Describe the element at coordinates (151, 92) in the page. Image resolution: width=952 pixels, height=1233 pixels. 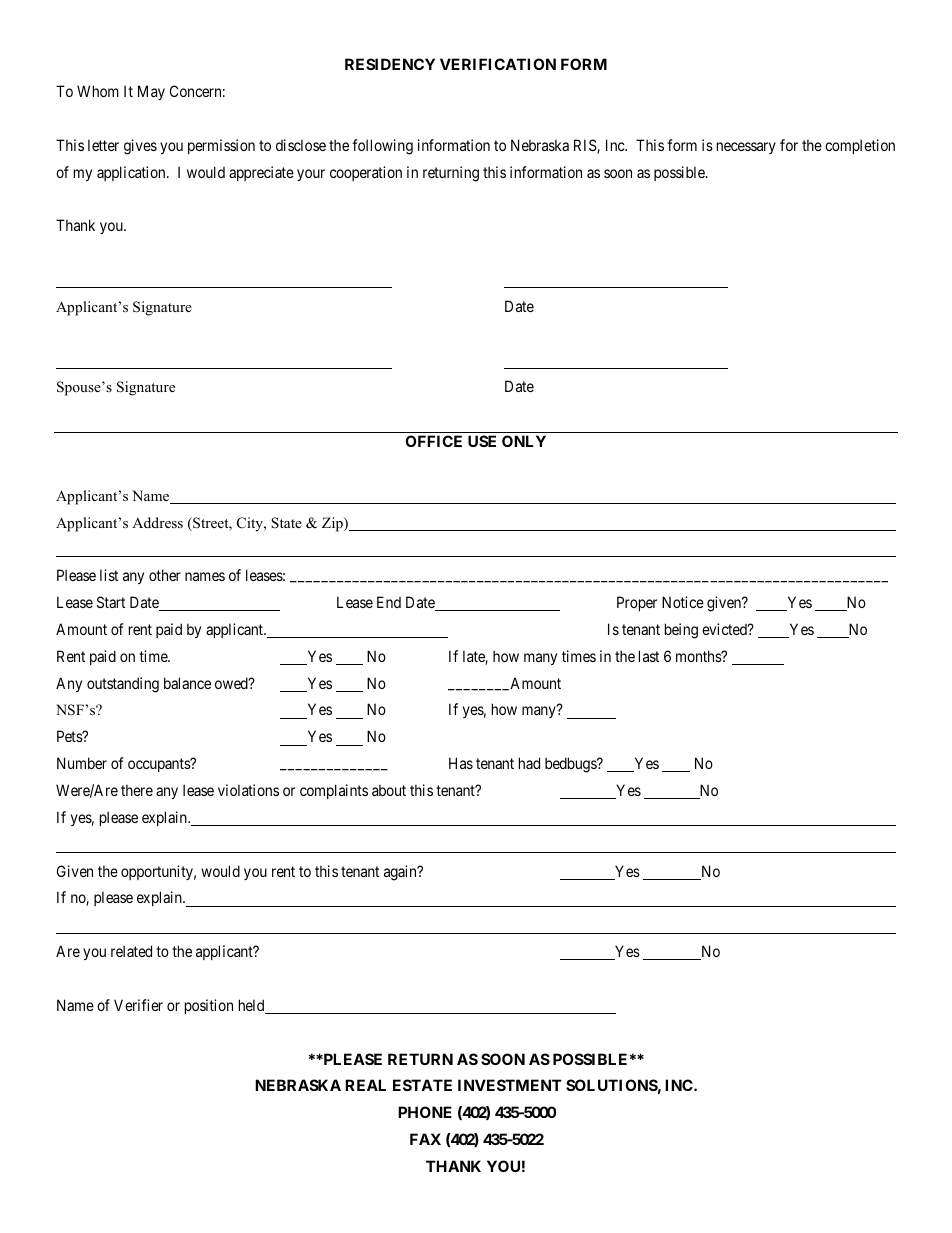
I see `May` at that location.
